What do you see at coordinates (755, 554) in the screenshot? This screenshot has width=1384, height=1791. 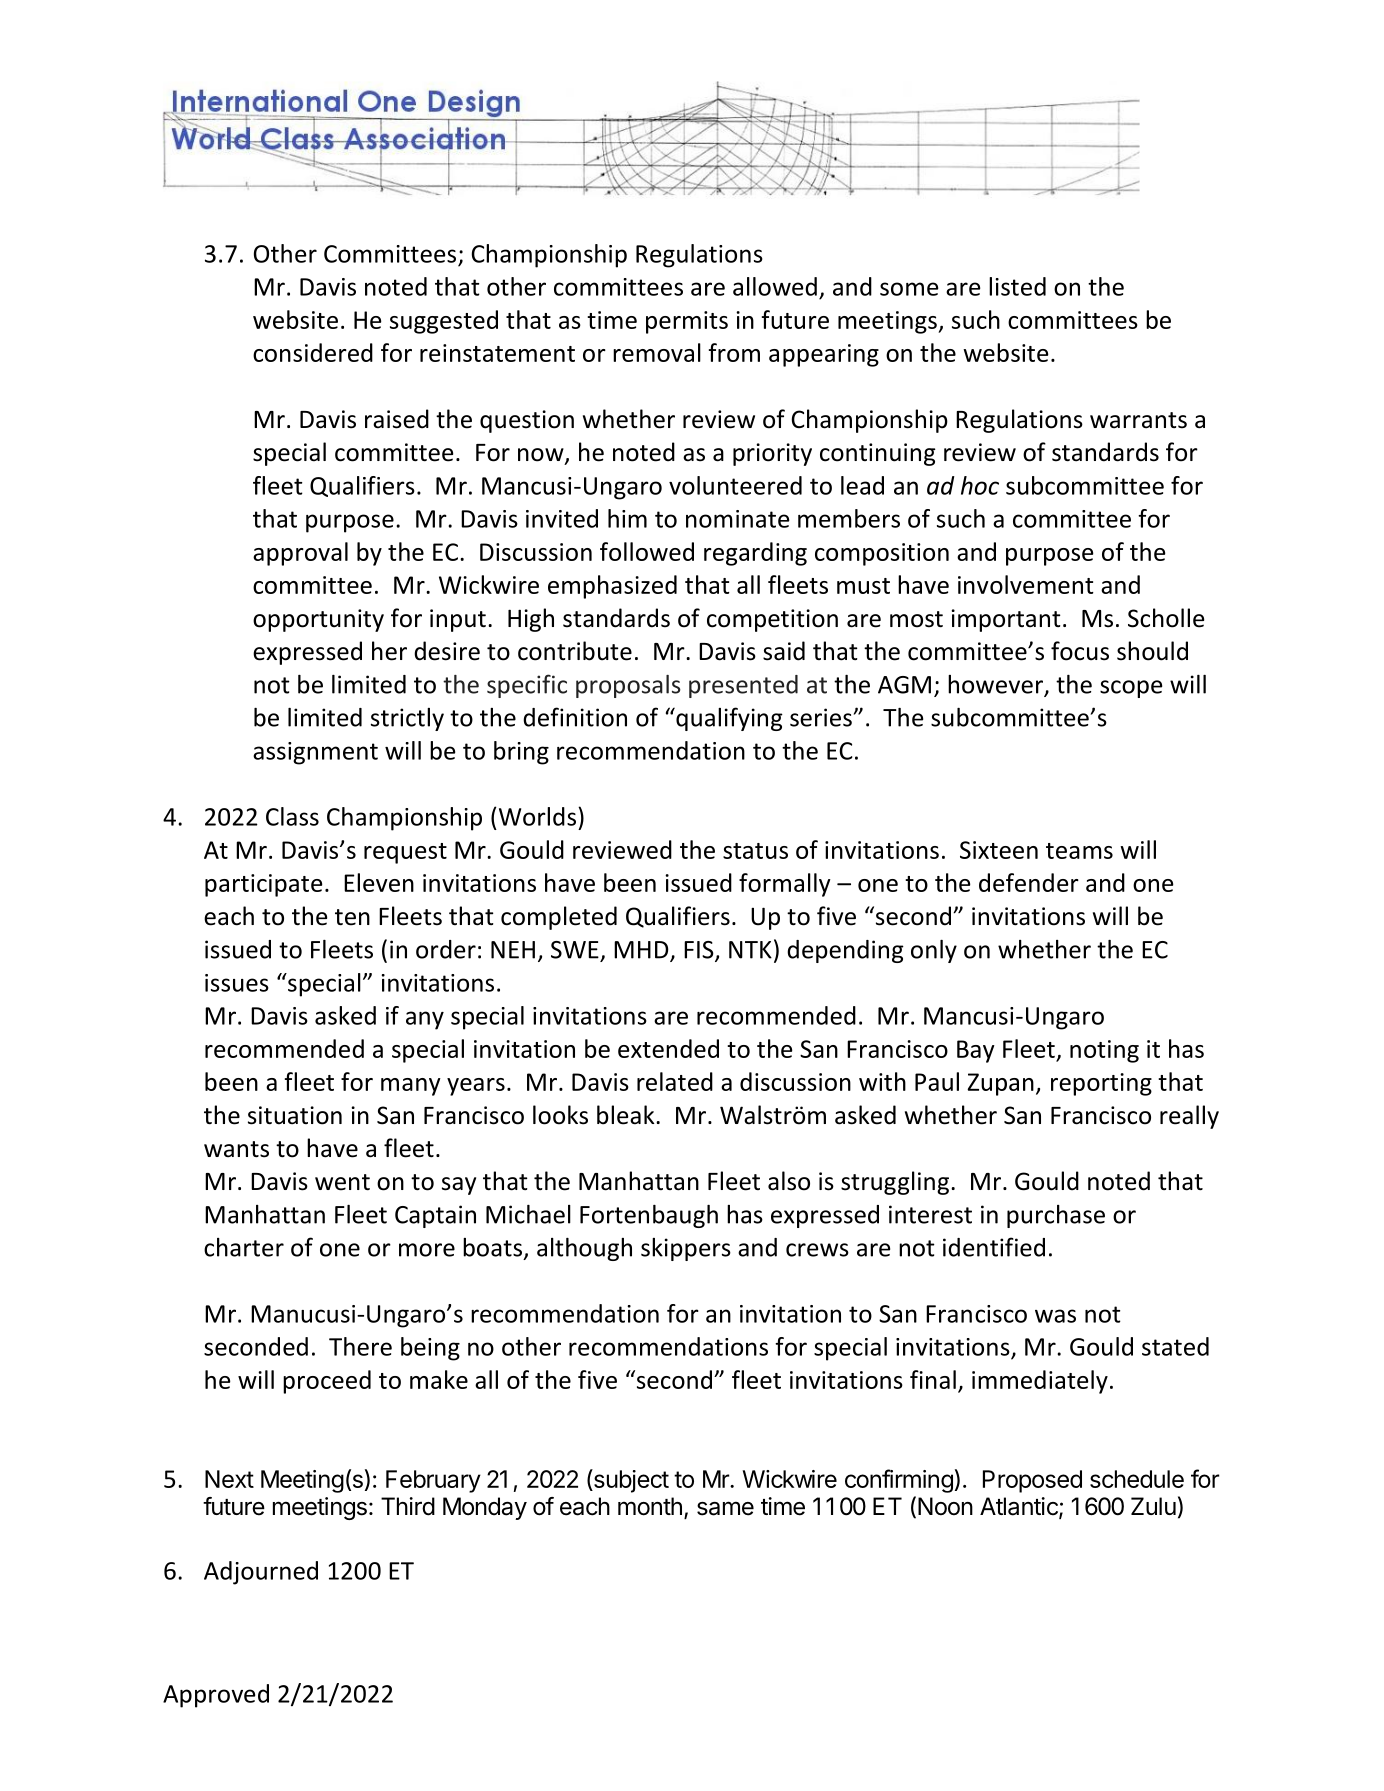 I see `regarding` at bounding box center [755, 554].
